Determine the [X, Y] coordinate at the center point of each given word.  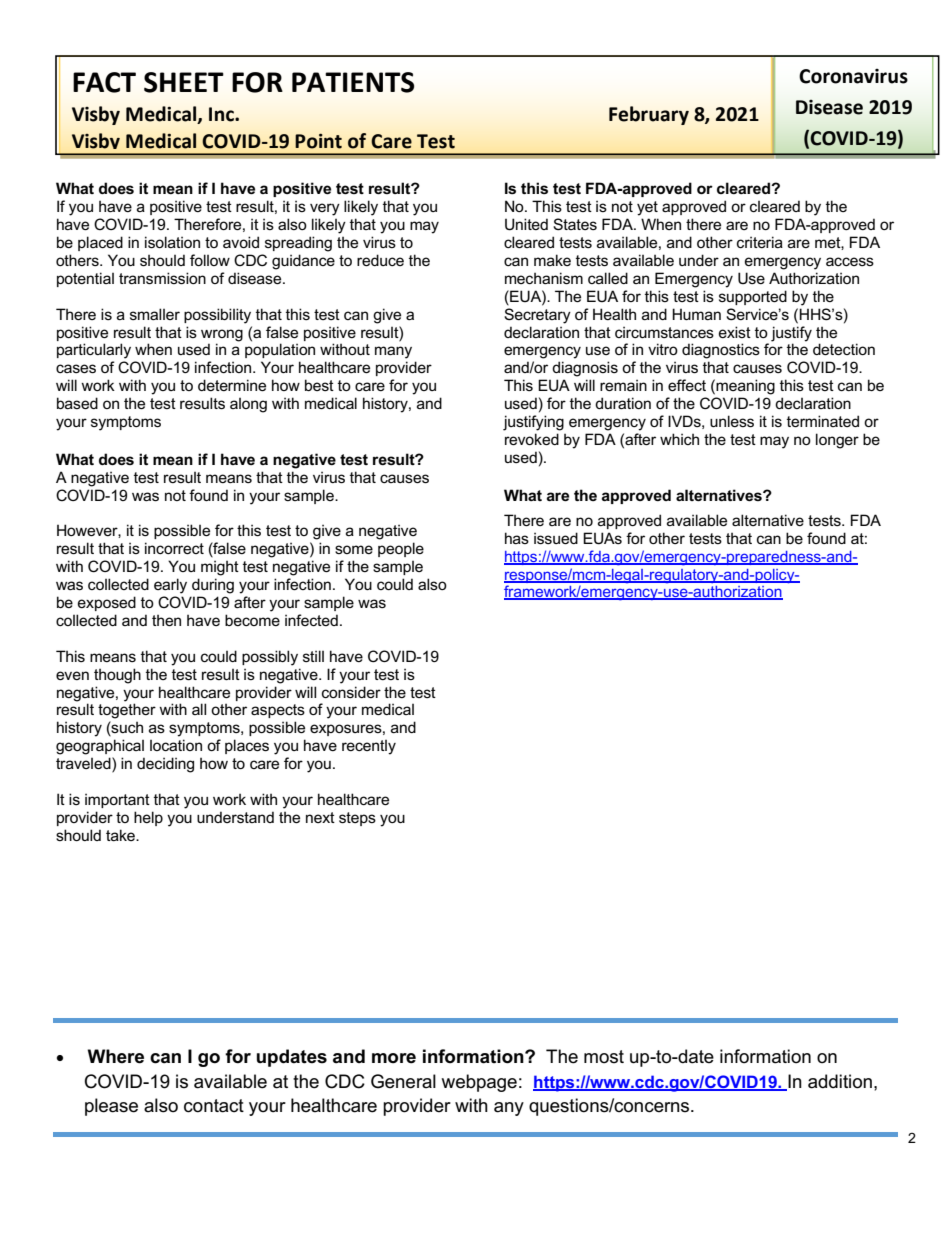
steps [357, 819]
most [604, 1057]
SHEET [184, 82]
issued [556, 538]
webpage [479, 1083]
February [649, 115]
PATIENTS [353, 82]
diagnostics [721, 351]
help [148, 818]
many [393, 352]
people [401, 549]
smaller [155, 314]
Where [116, 1056]
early [170, 586]
